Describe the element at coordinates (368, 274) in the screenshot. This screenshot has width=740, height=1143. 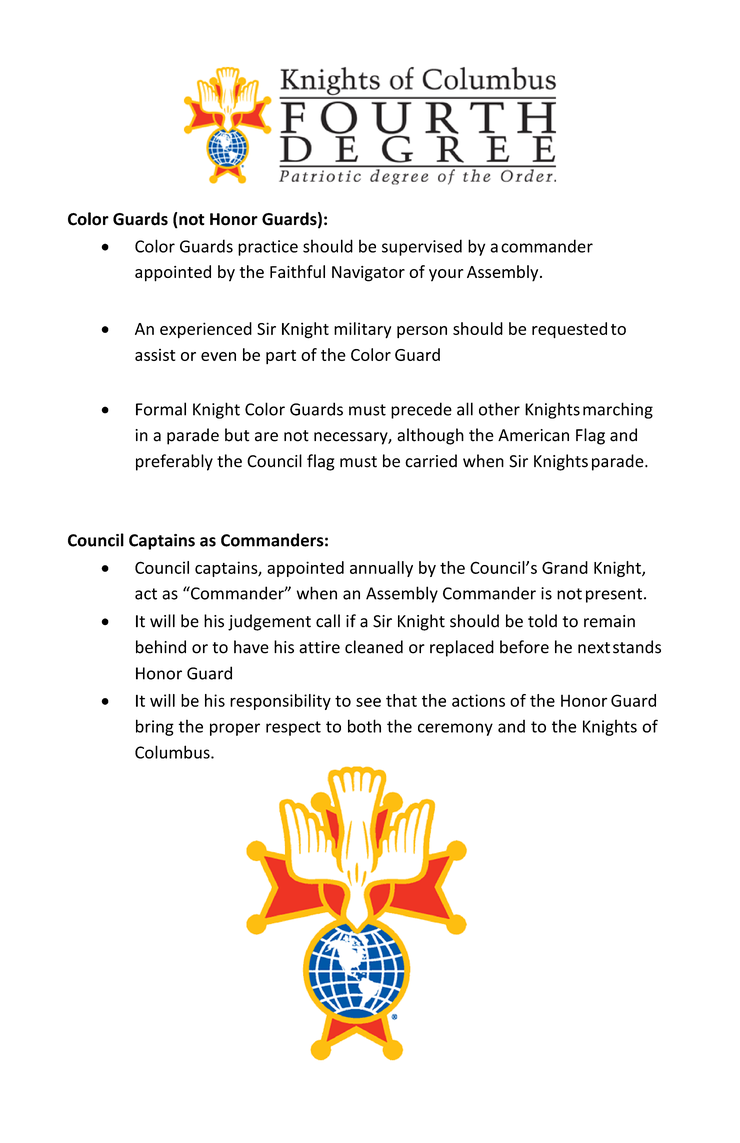
I see `Navigator` at that location.
